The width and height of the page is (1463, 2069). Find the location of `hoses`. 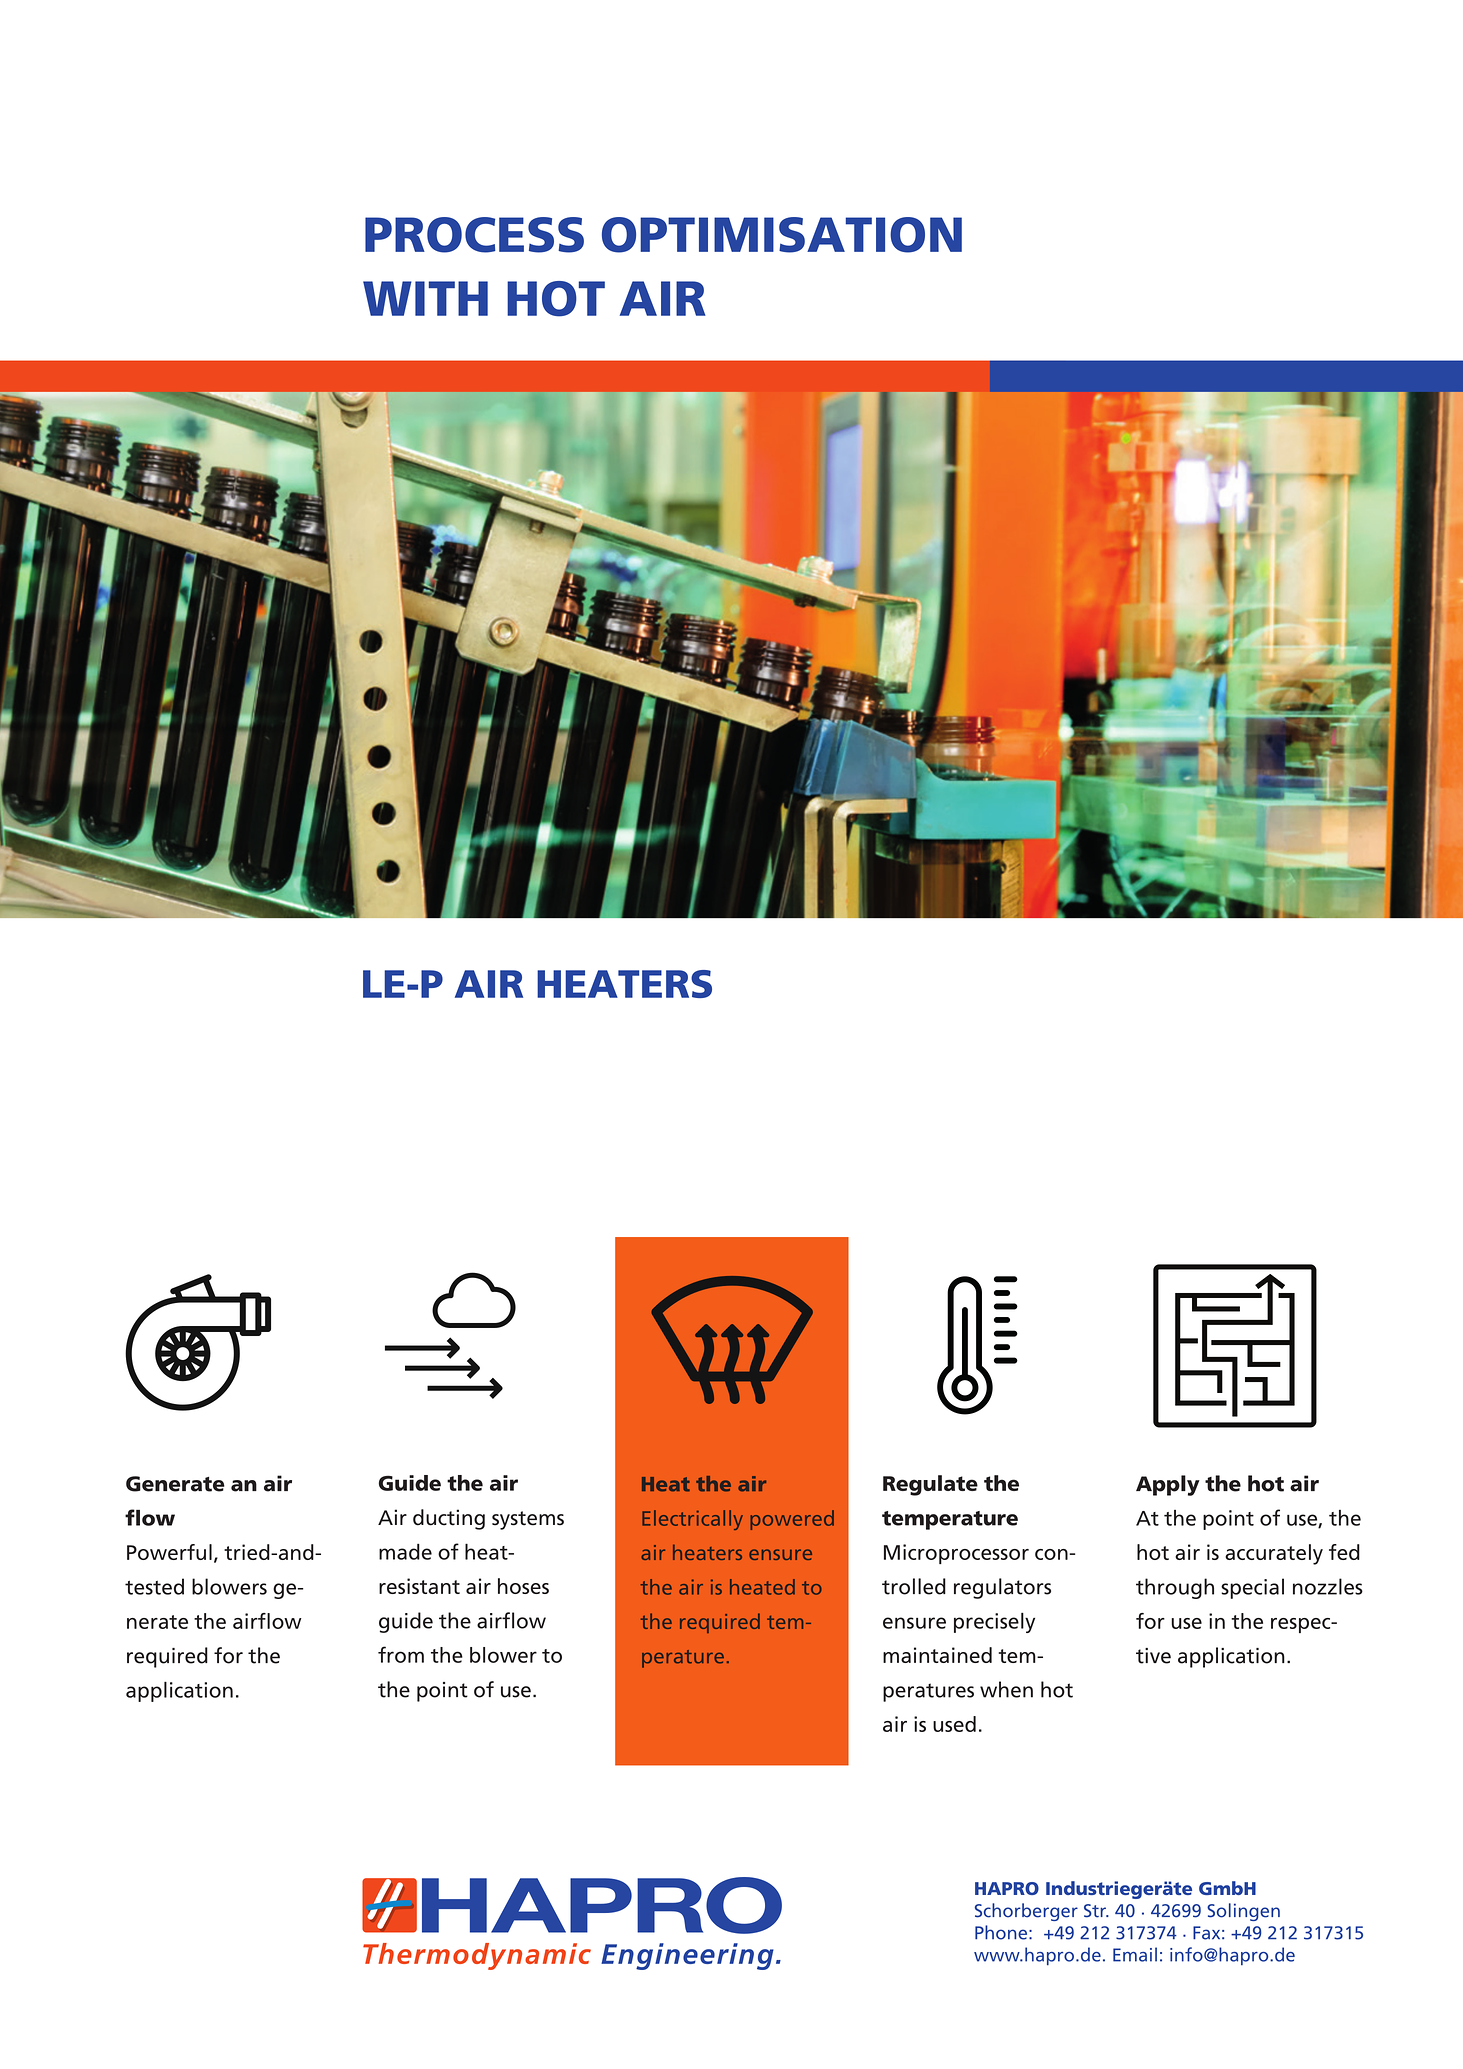

hoses is located at coordinates (523, 1586).
